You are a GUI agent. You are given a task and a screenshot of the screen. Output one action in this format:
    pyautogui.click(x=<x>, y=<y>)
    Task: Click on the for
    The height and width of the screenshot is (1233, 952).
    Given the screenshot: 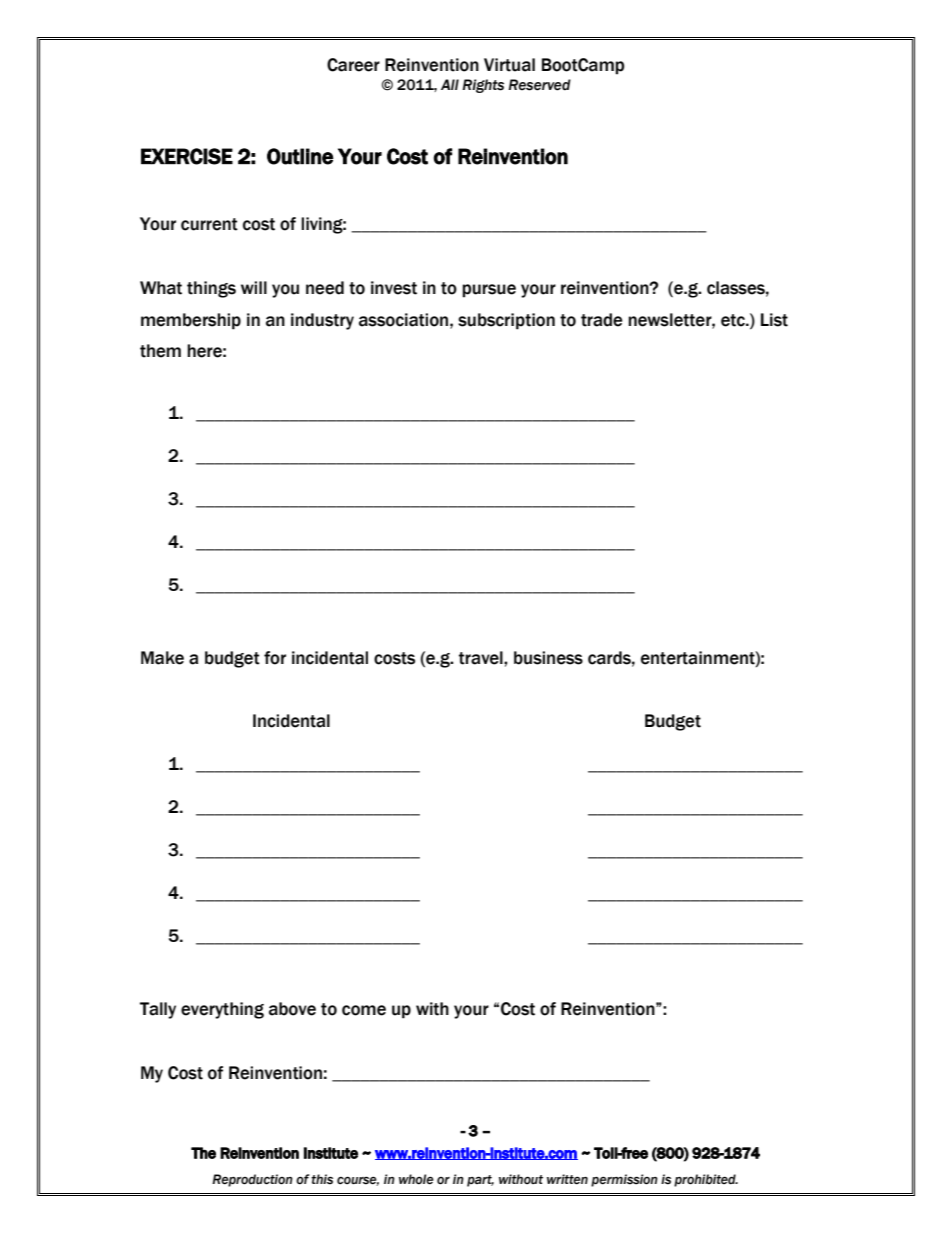 What is the action you would take?
    pyautogui.click(x=275, y=658)
